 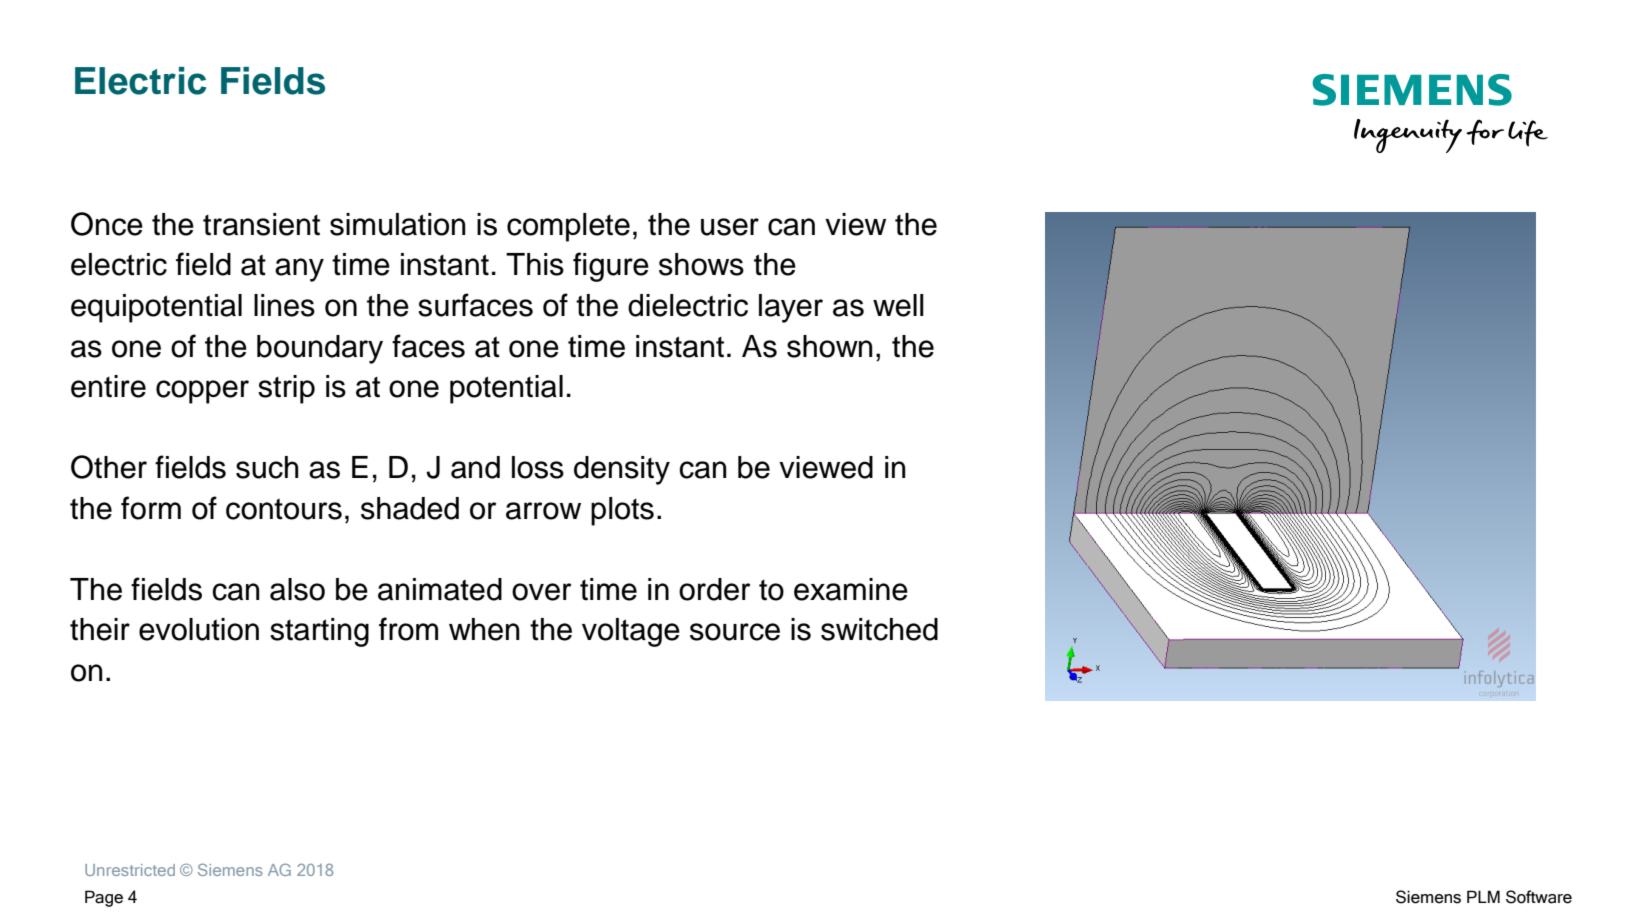 What do you see at coordinates (130, 870) in the screenshot?
I see `Unrestricted` at bounding box center [130, 870].
